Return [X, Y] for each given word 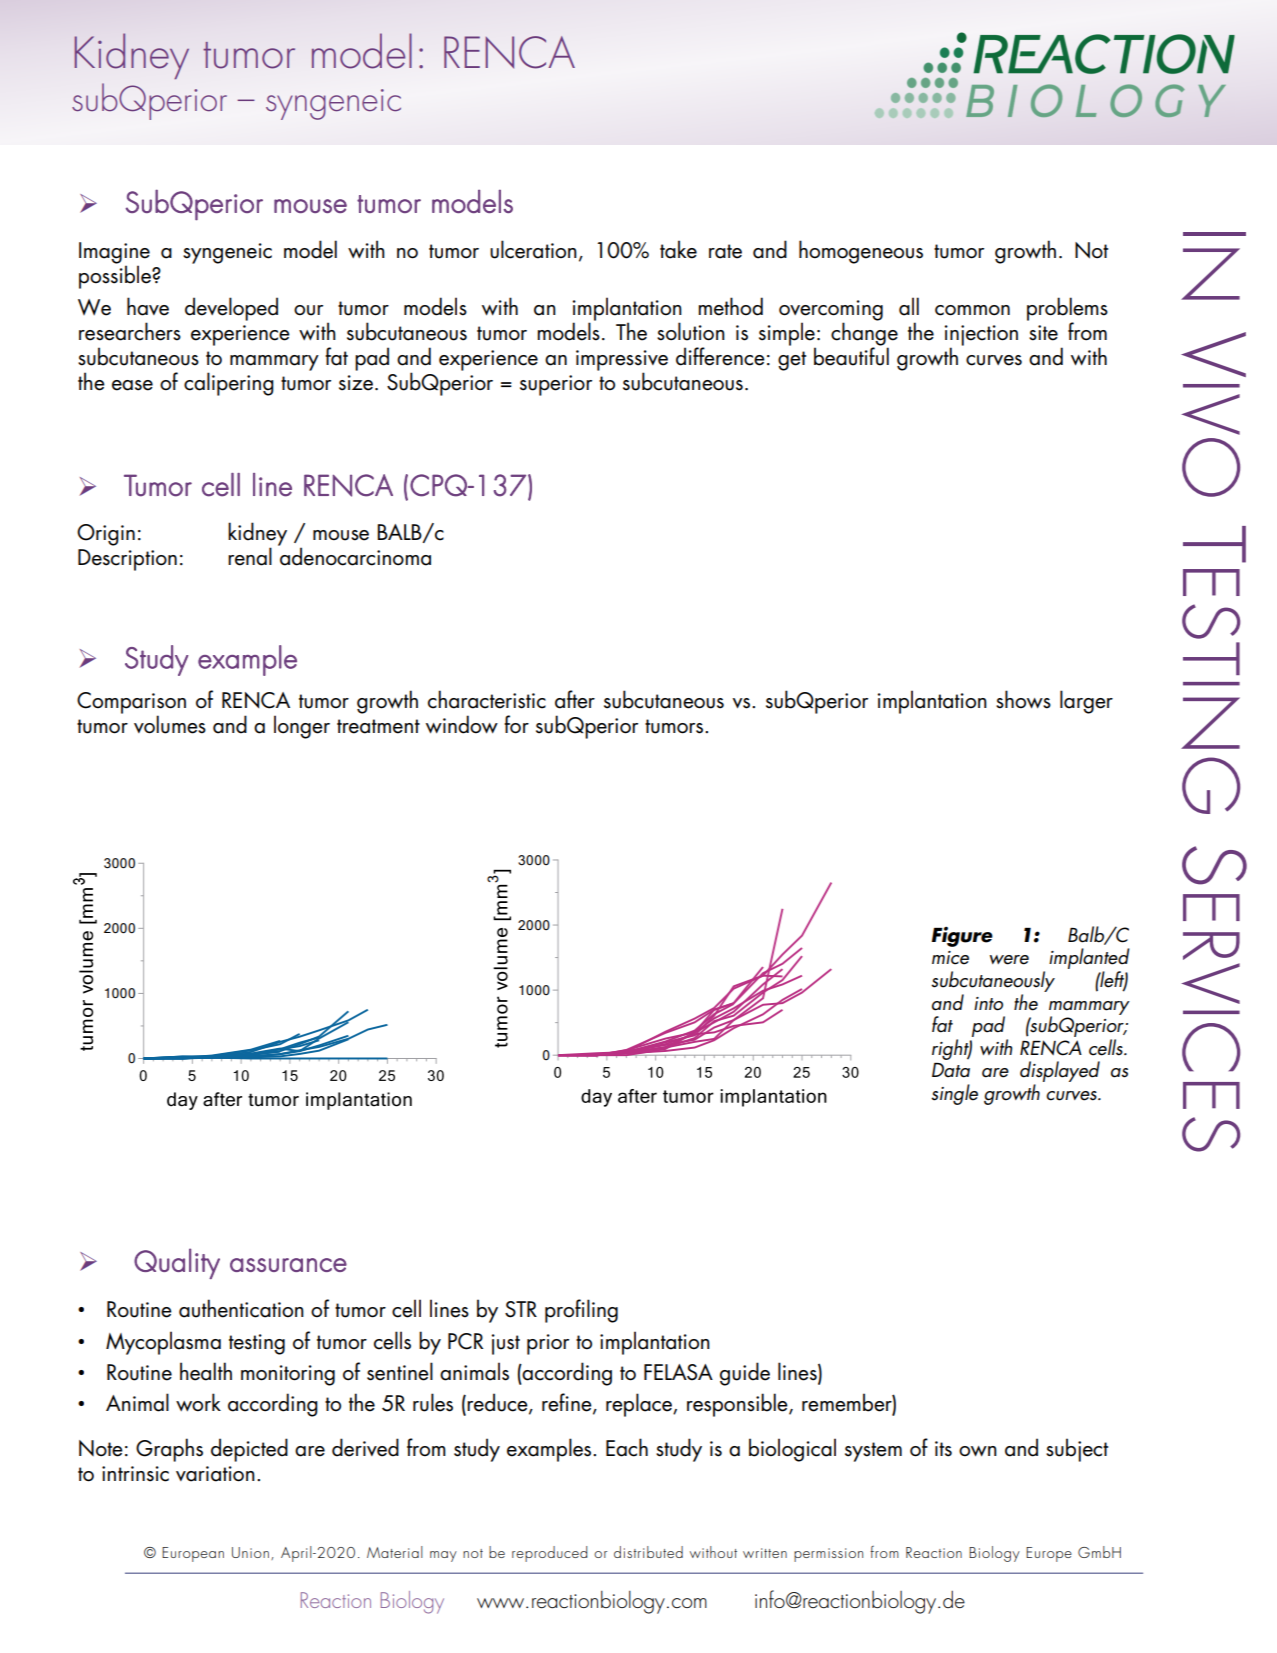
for [516, 724]
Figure [962, 937]
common [972, 310]
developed [231, 309]
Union [250, 1552]
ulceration [533, 249]
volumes [170, 724]
